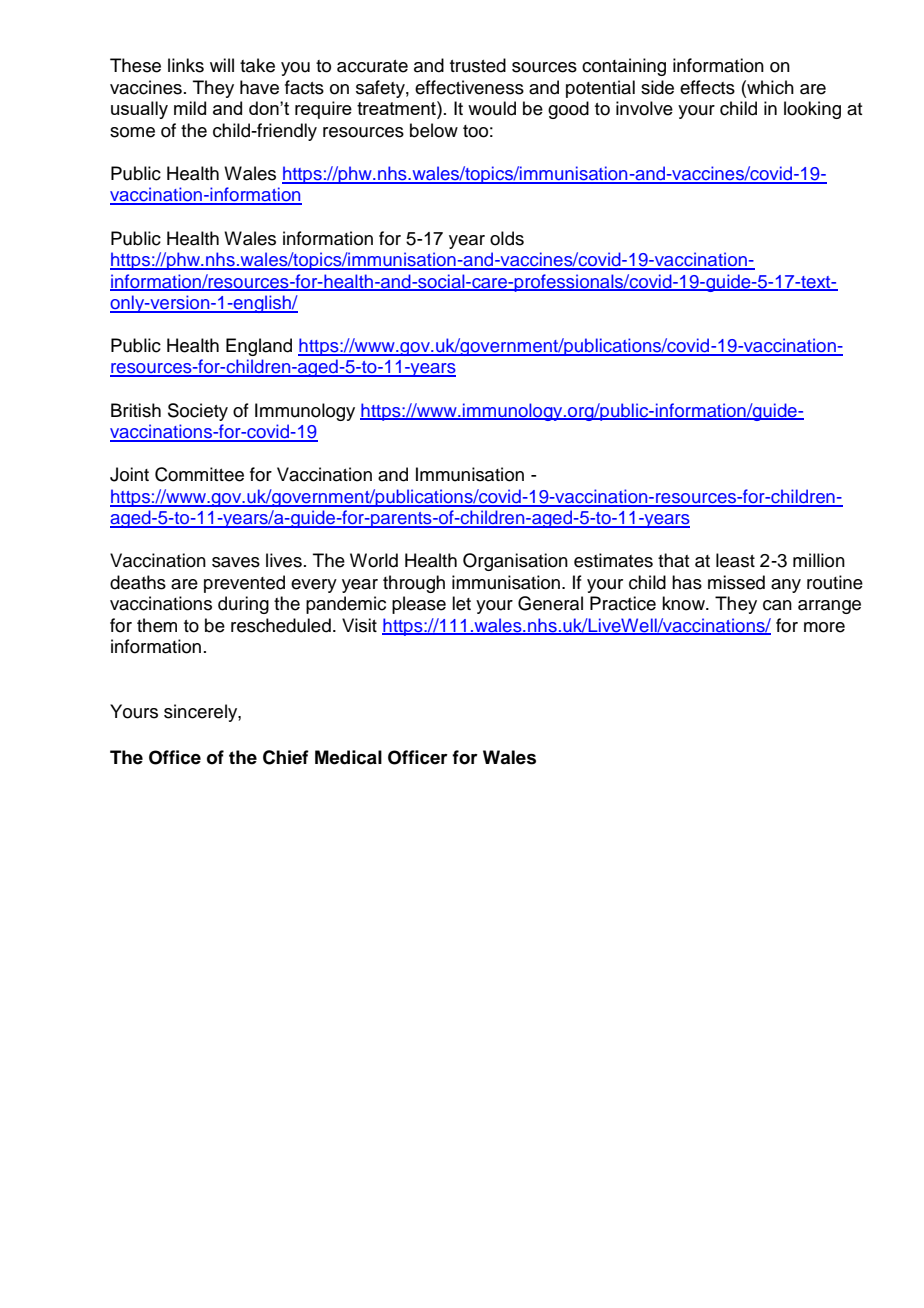  I want to click on Organisation, so click(515, 562).
